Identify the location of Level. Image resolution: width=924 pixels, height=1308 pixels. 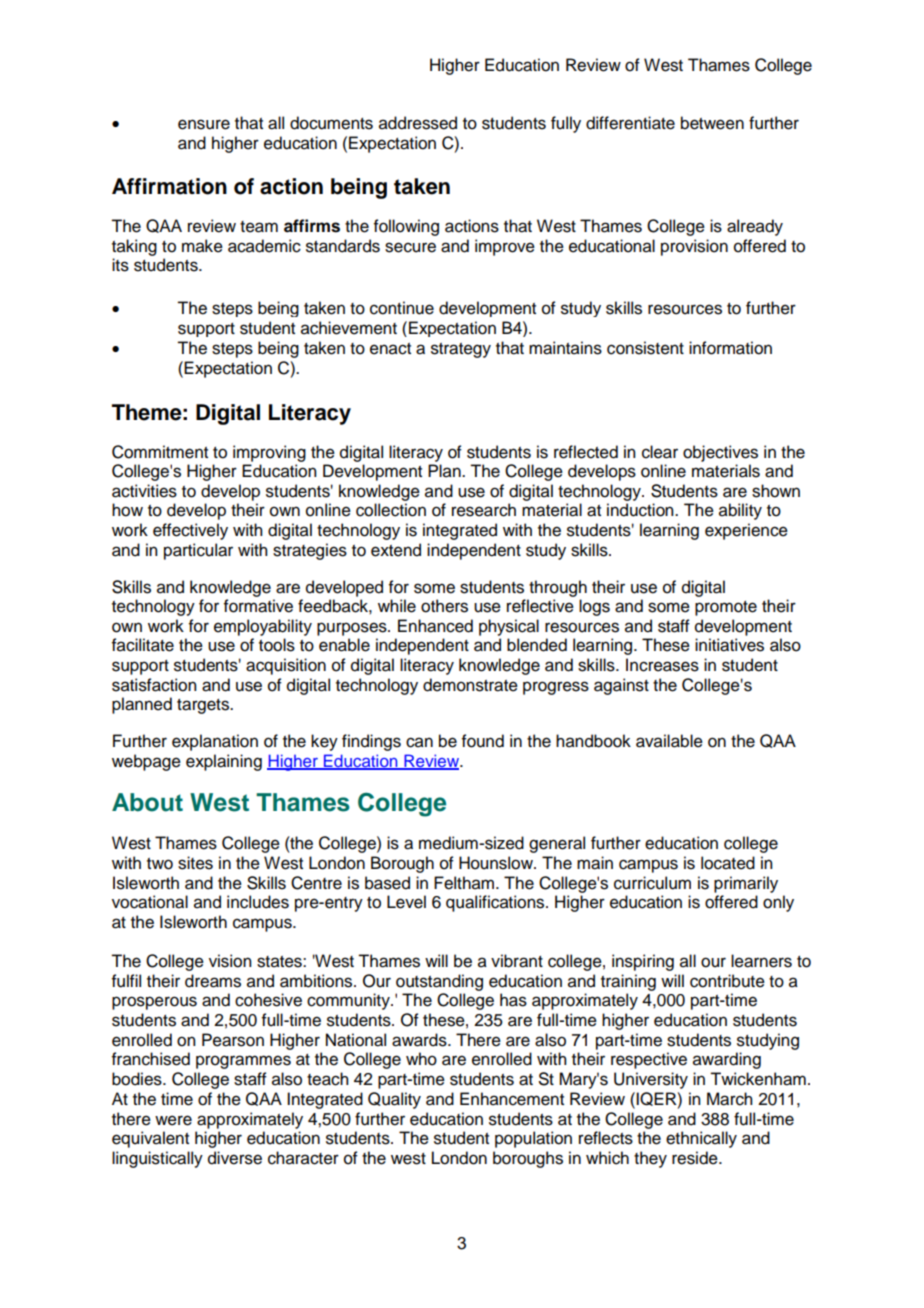
(406, 902).
